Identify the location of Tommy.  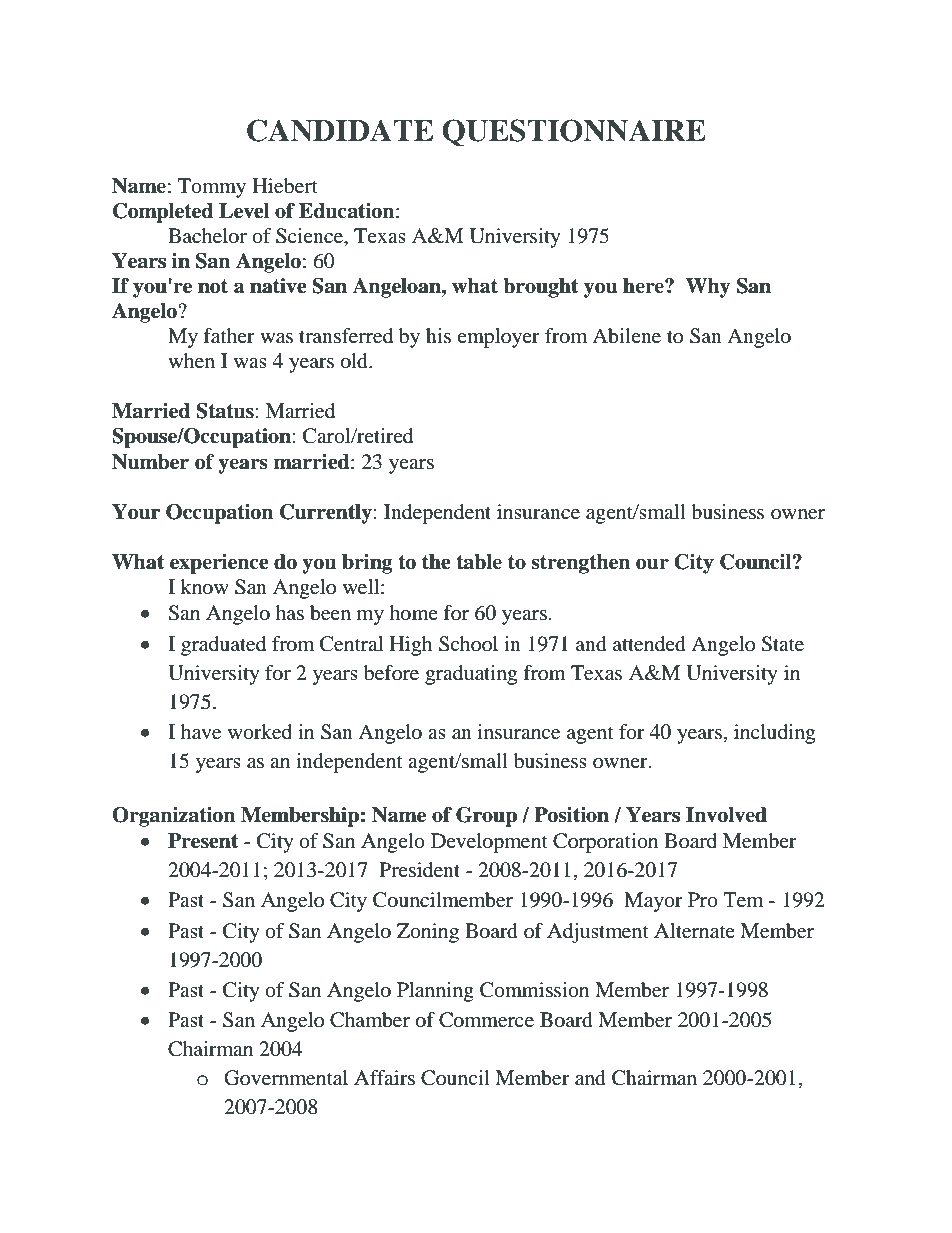
(212, 188).
